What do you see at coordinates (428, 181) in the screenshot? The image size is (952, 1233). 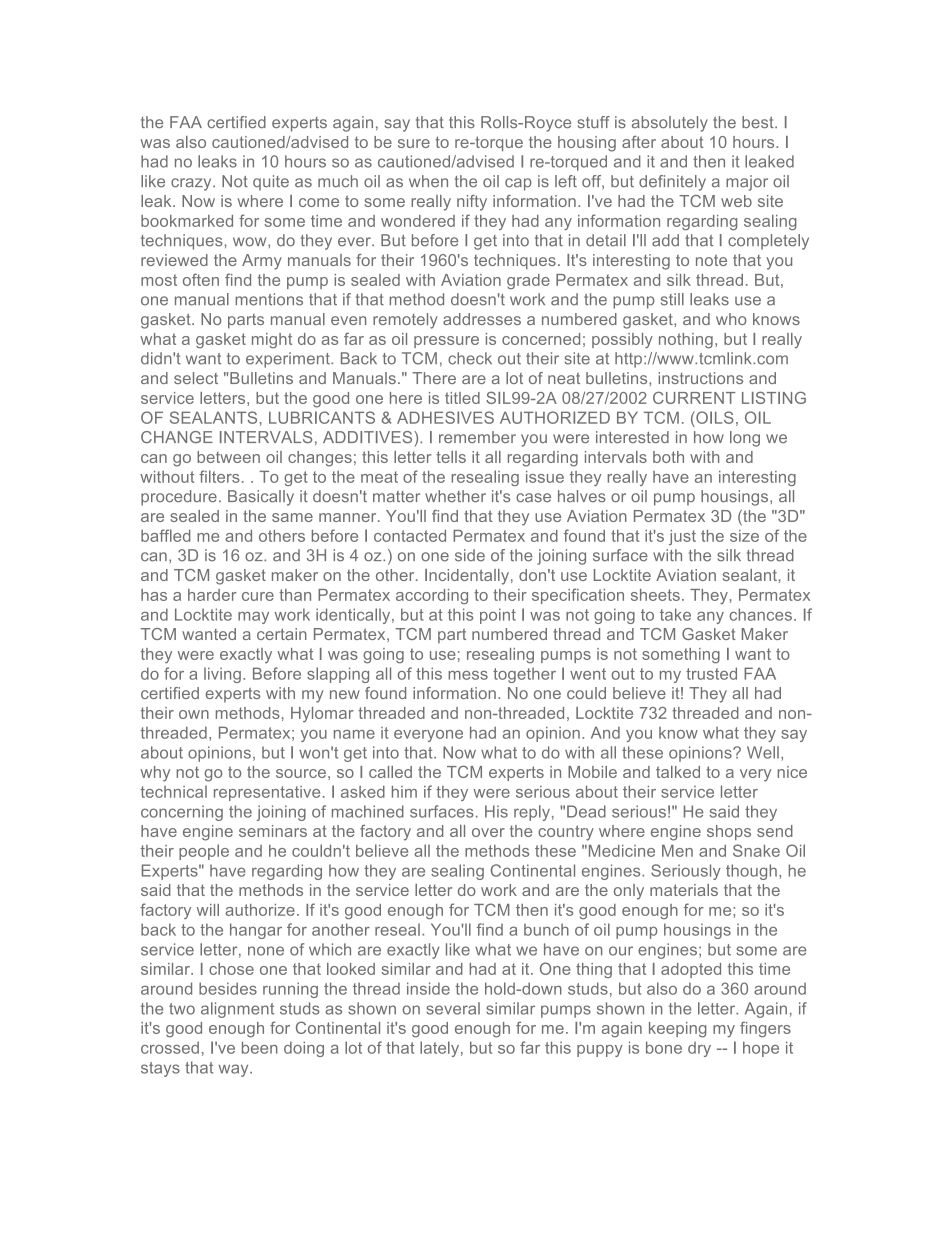 I see `when` at bounding box center [428, 181].
